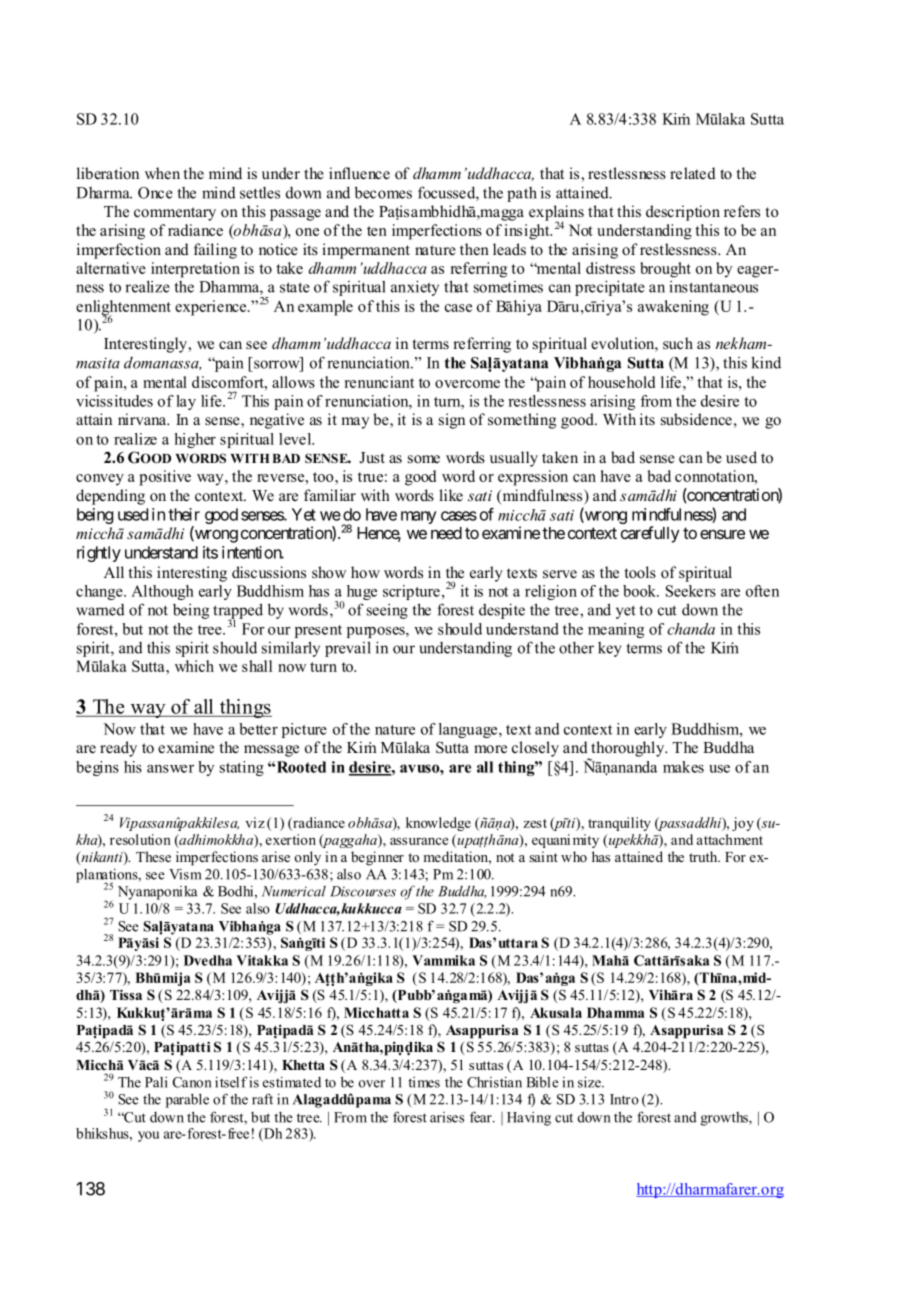 The image size is (924, 1308). Describe the element at coordinates (696, 419) in the image. I see `subsidence` at that location.
